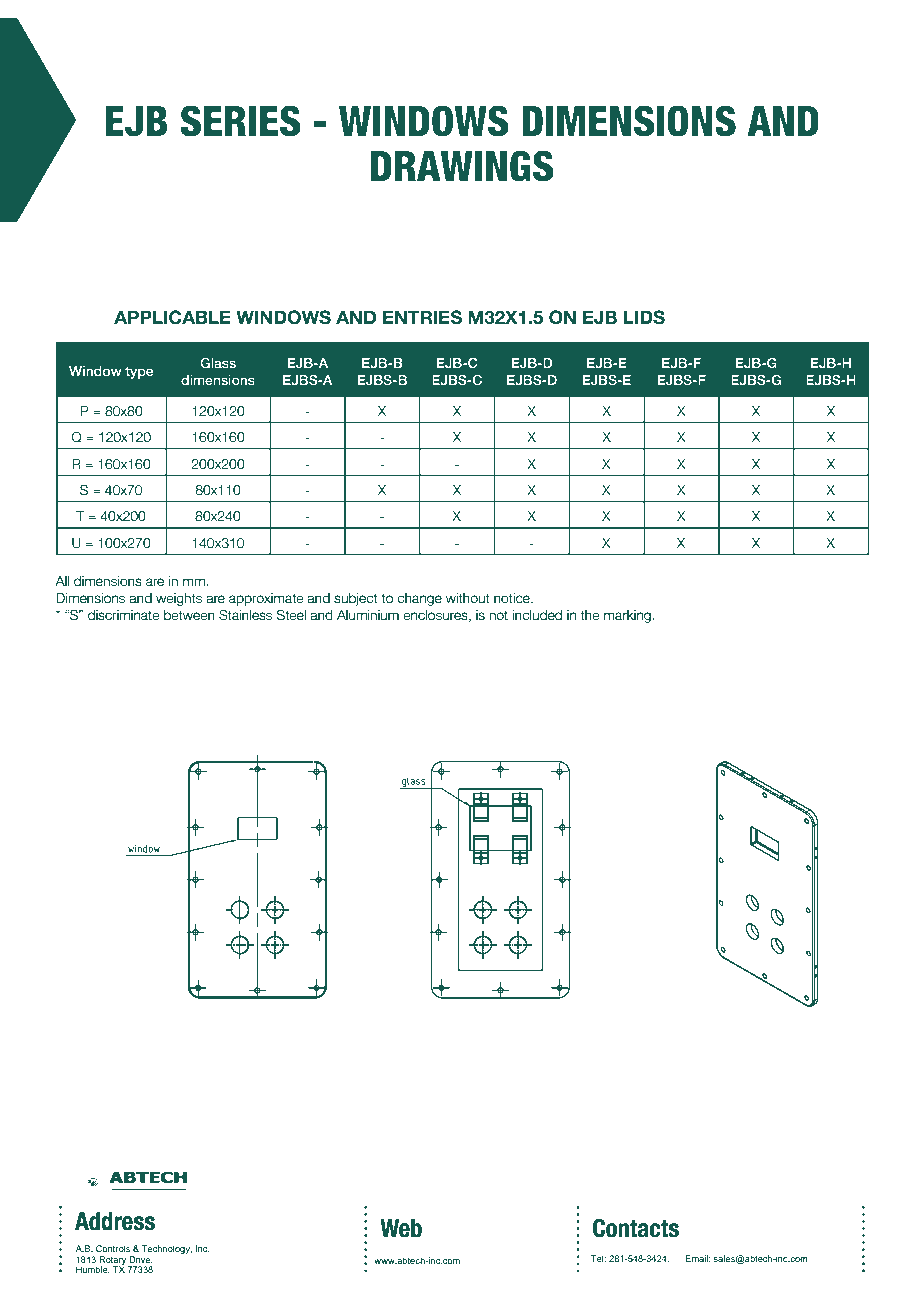 This screenshot has width=924, height=1308. What do you see at coordinates (368, 615) in the screenshot?
I see `Aluminium` at bounding box center [368, 615].
